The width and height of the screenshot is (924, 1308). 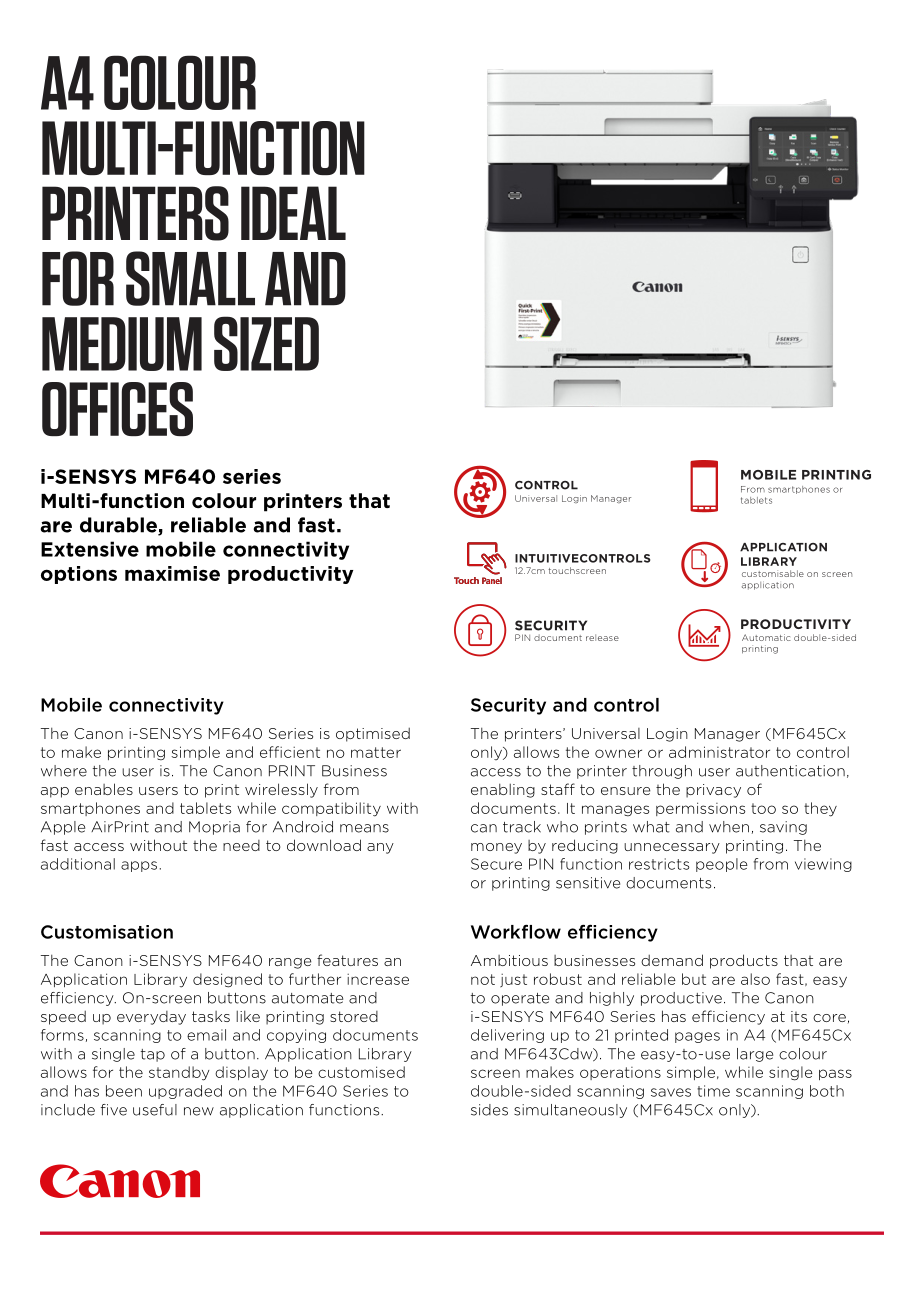 What do you see at coordinates (373, 735) in the screenshot?
I see `optimised` at bounding box center [373, 735].
